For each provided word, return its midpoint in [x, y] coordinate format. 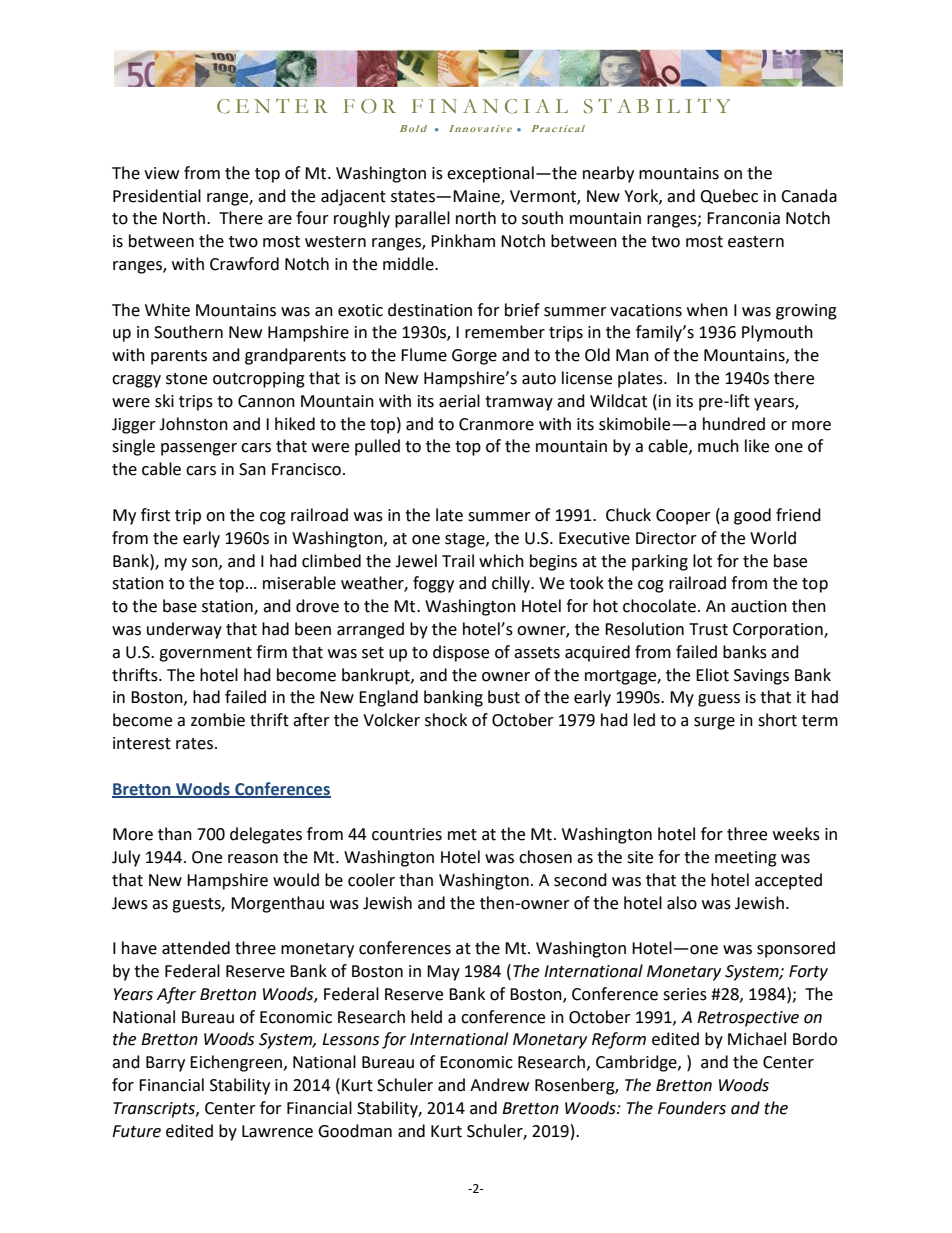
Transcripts [155, 1110]
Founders [692, 1108]
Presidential [157, 196]
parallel [422, 219]
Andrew [499, 1085]
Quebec [729, 196]
